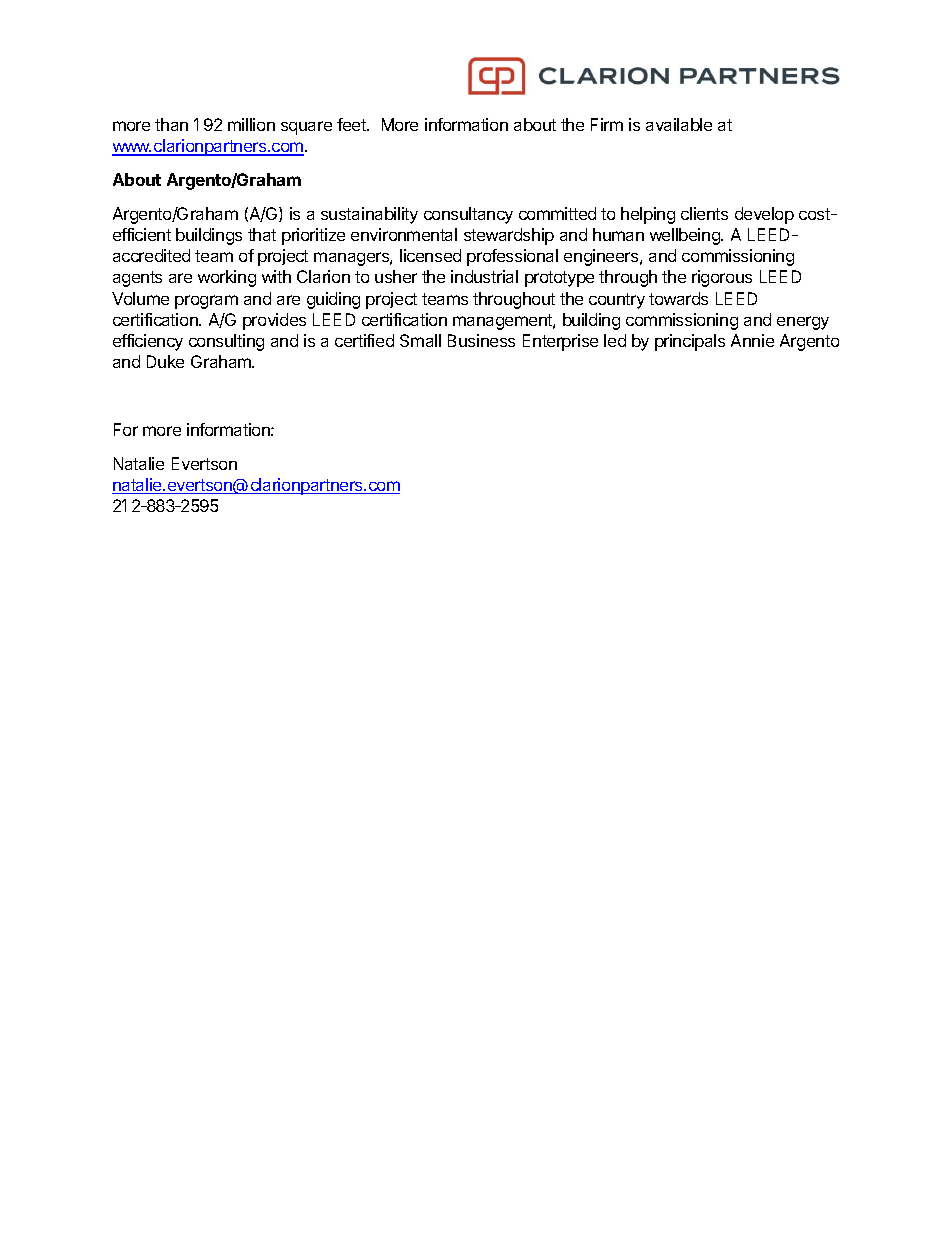  What do you see at coordinates (206, 302) in the screenshot?
I see `program` at bounding box center [206, 302].
